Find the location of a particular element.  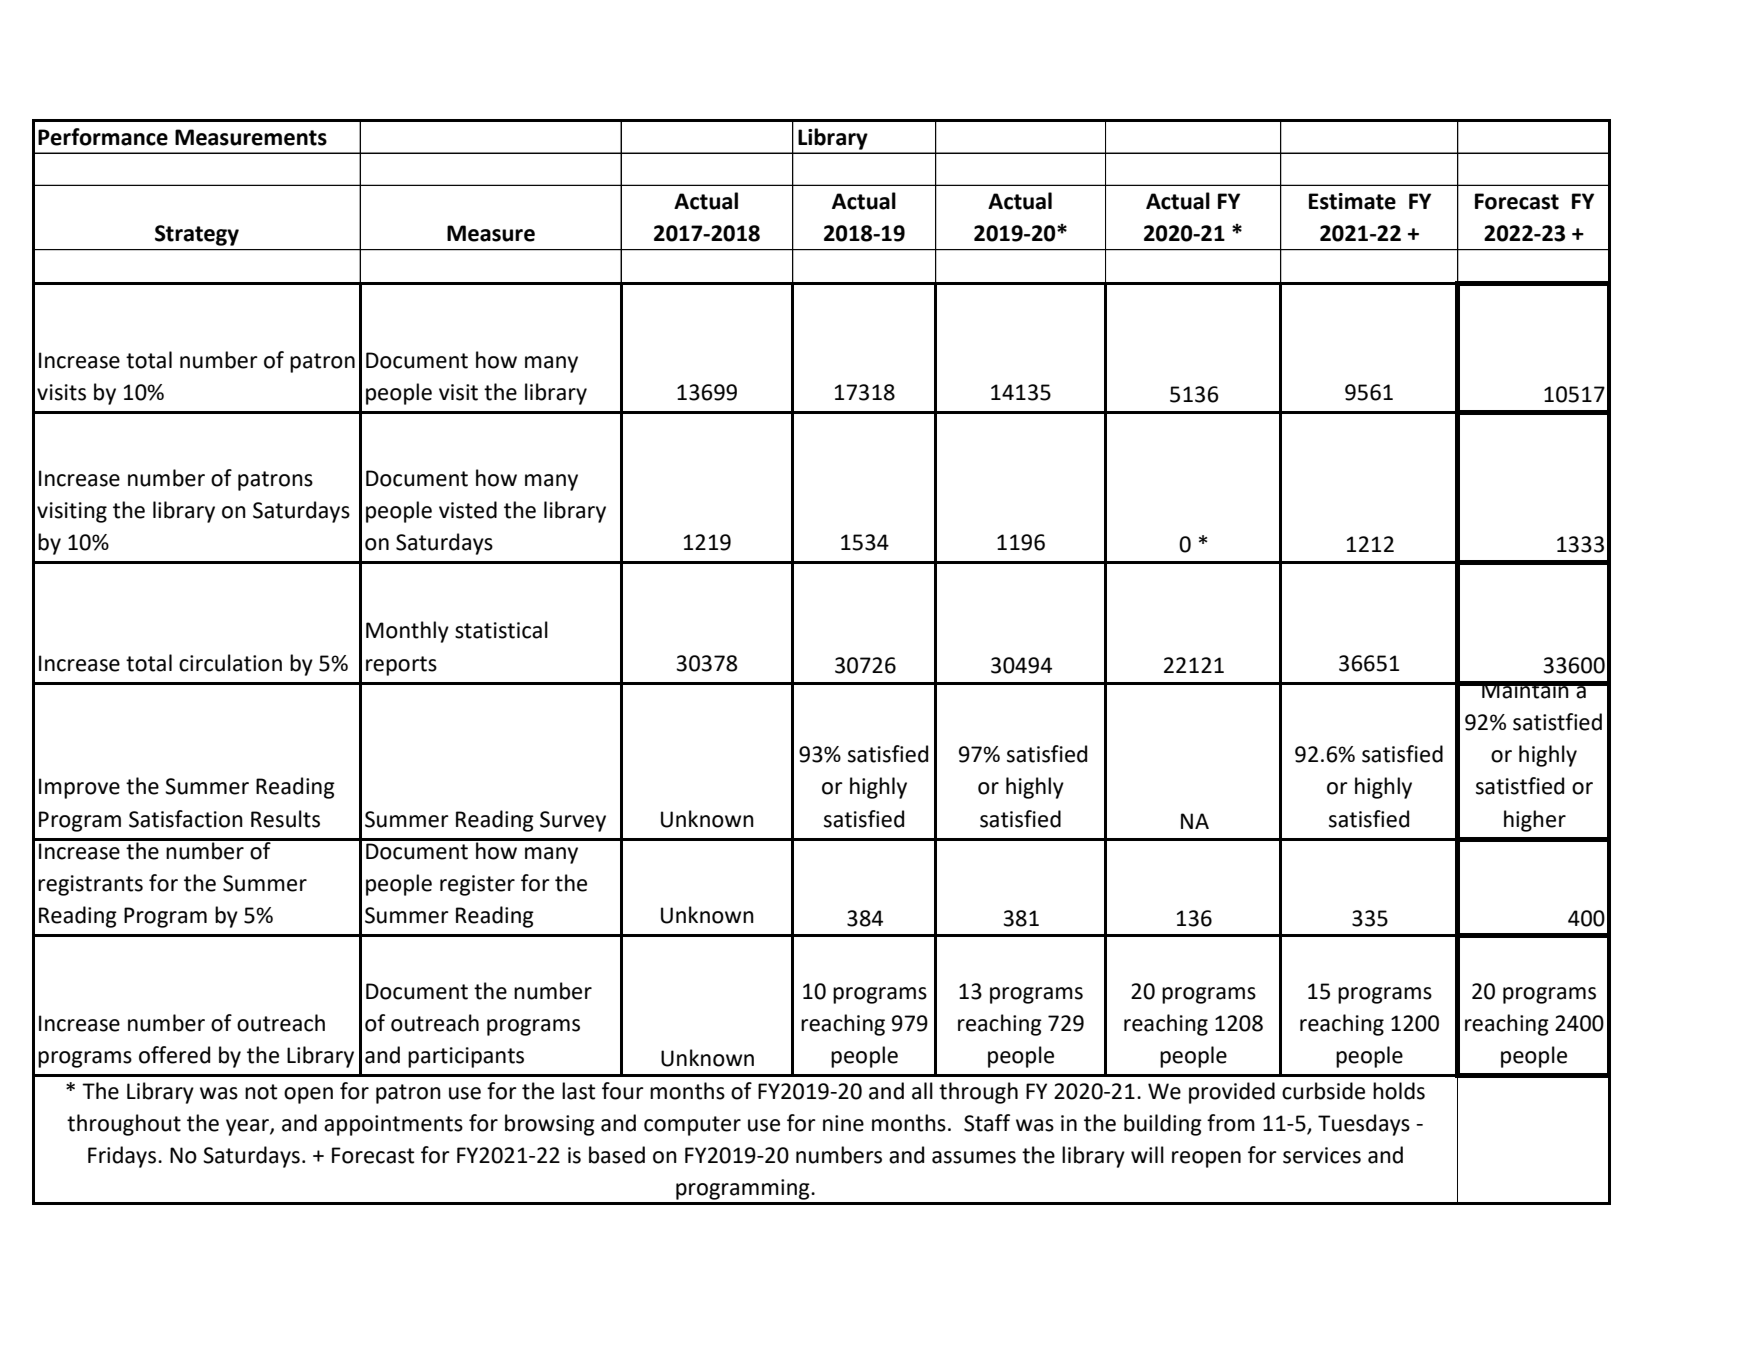

Performance is located at coordinates (103, 137).
